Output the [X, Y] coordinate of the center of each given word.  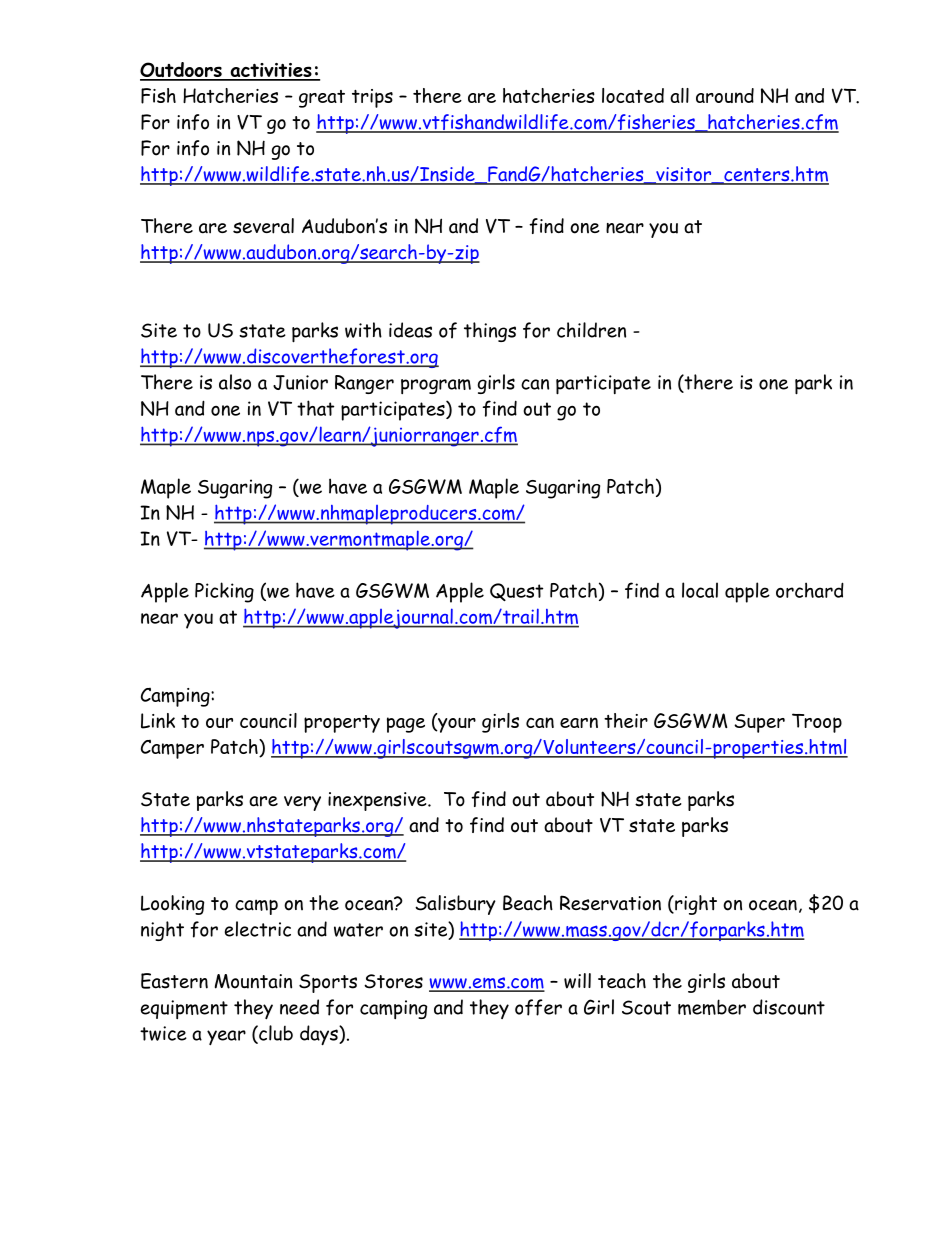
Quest [516, 592]
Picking [224, 592]
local [700, 590]
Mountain [253, 981]
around [725, 95]
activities [271, 71]
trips [372, 98]
